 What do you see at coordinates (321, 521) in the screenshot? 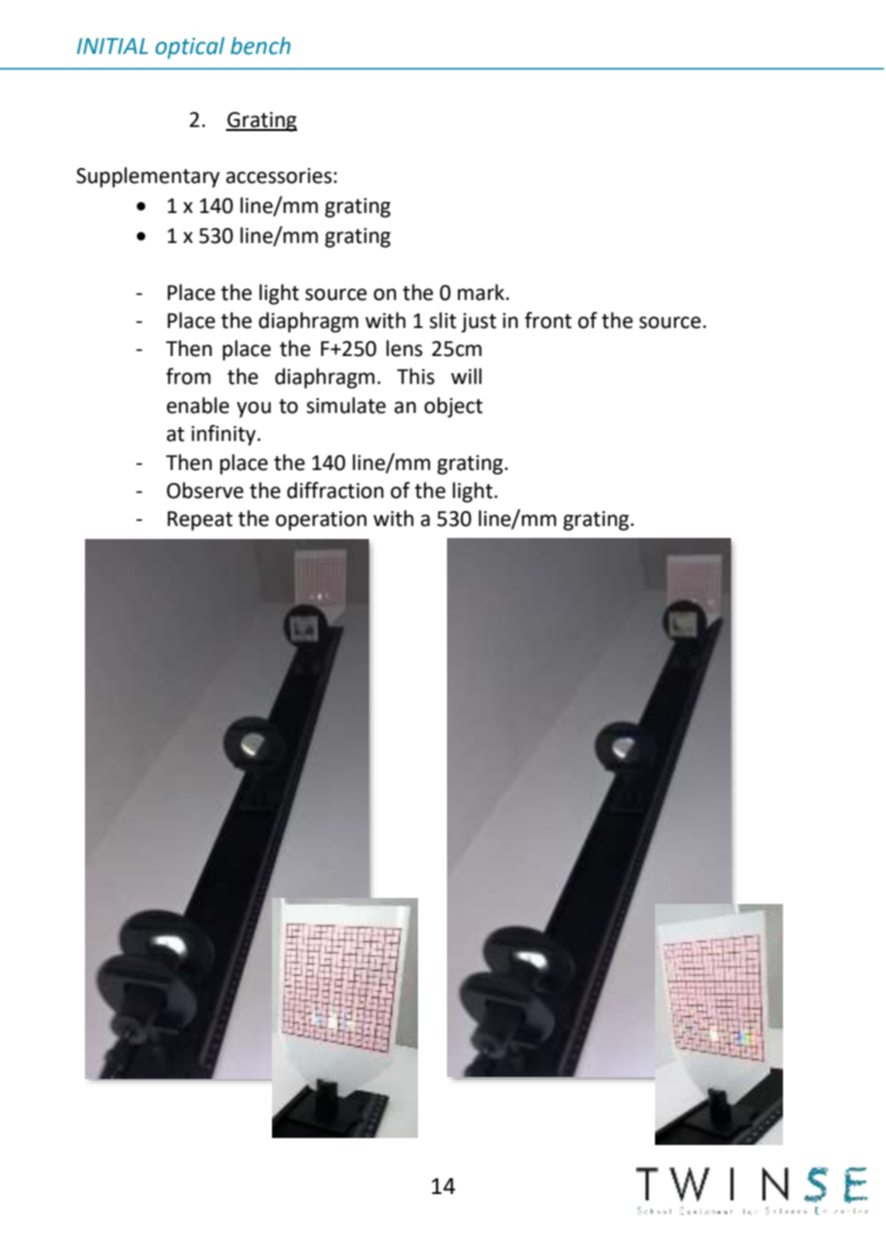
I see `operation` at bounding box center [321, 521].
